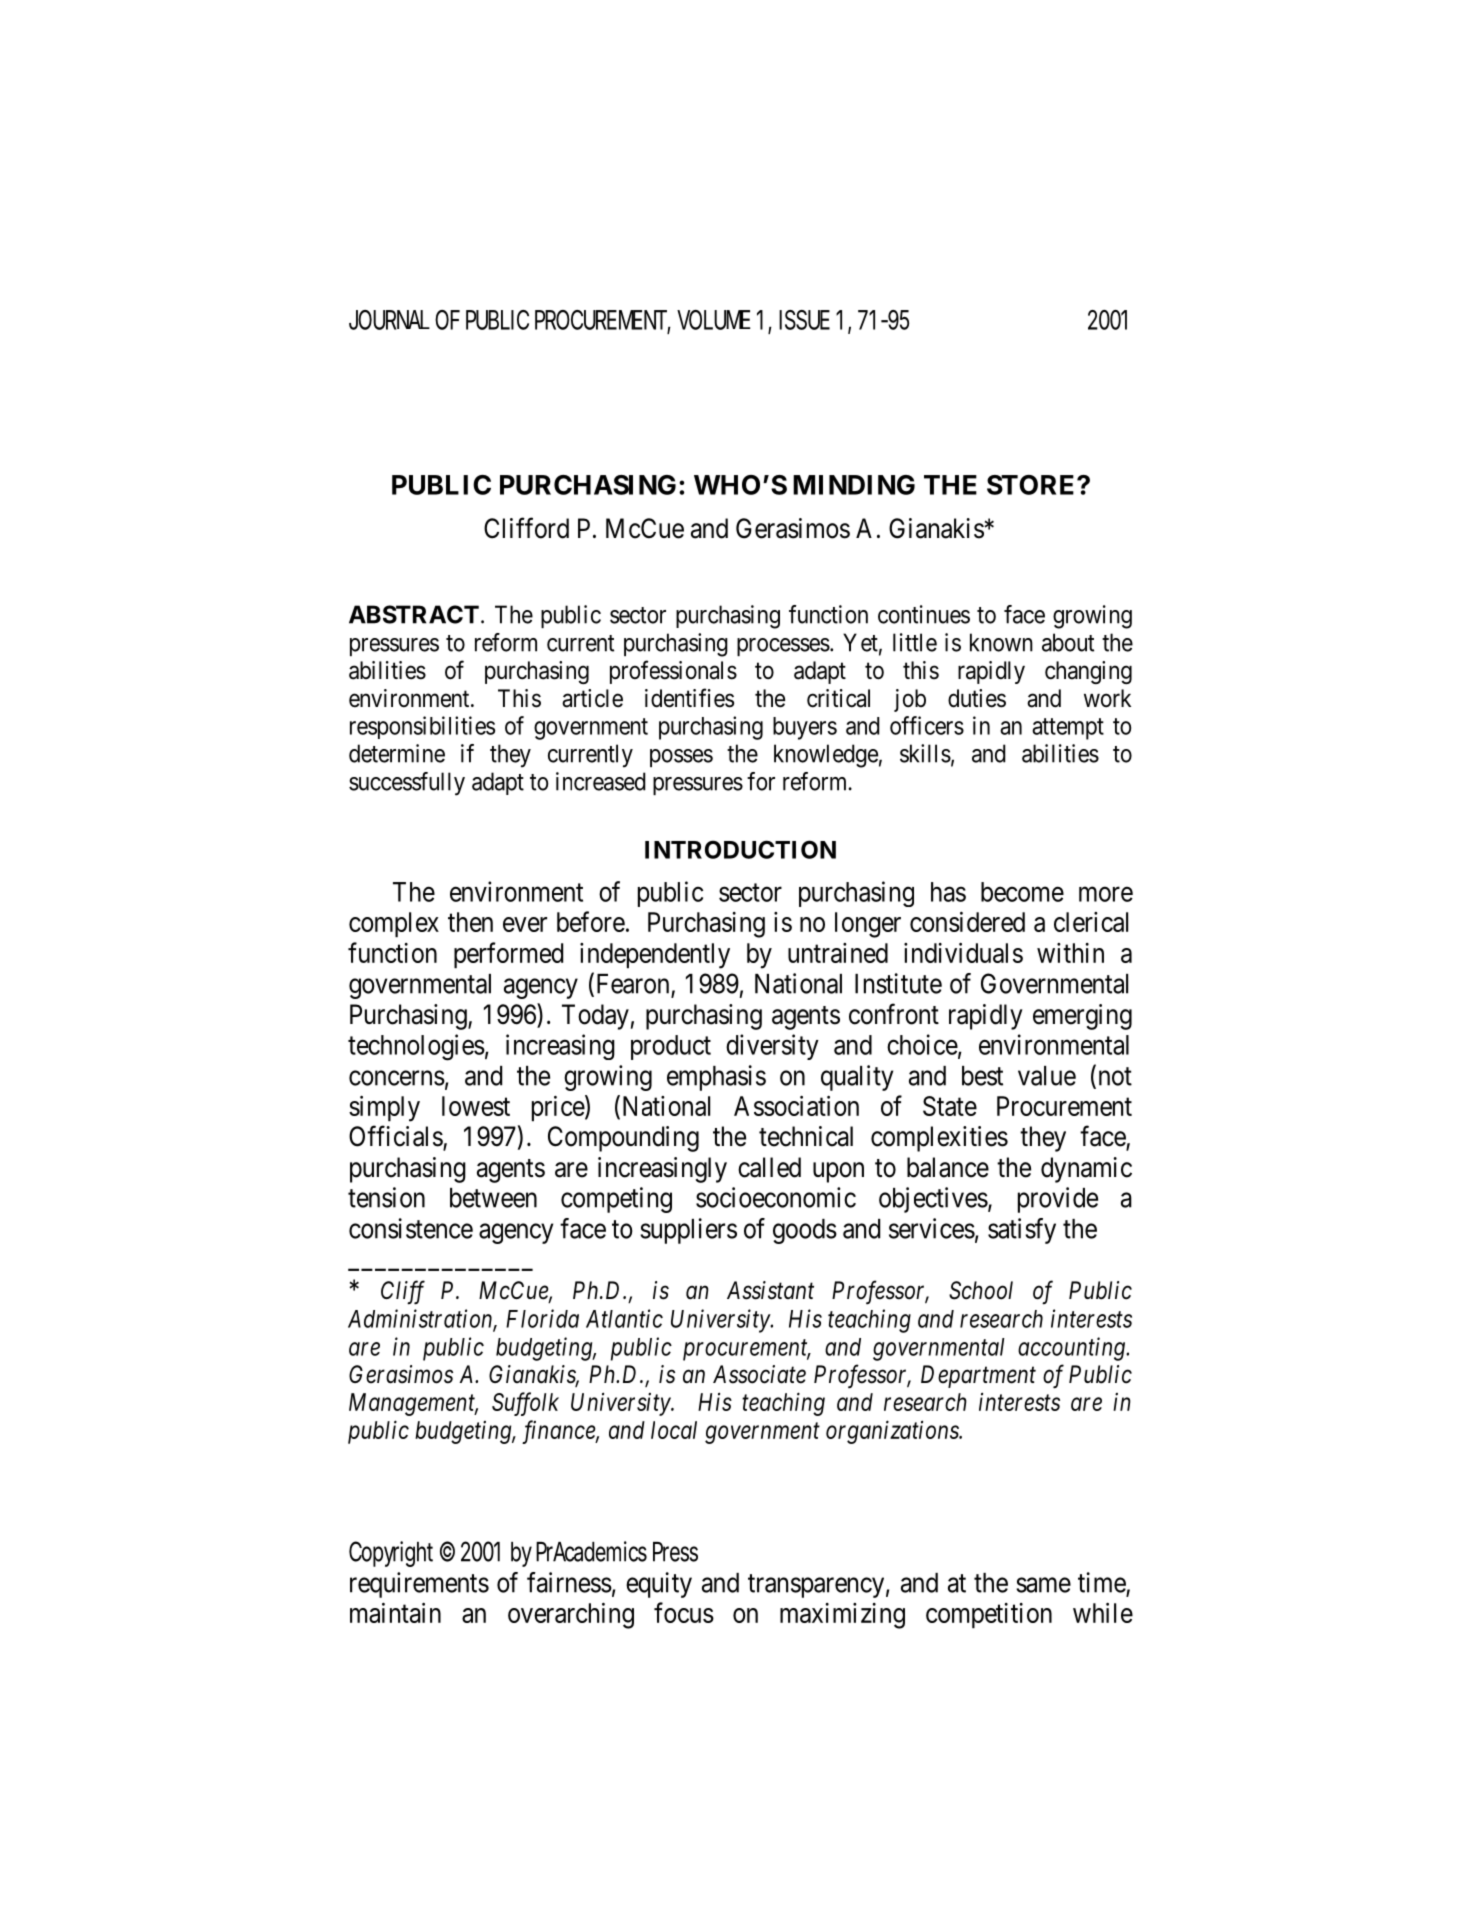  What do you see at coordinates (493, 1198) in the document?
I see `between` at bounding box center [493, 1198].
